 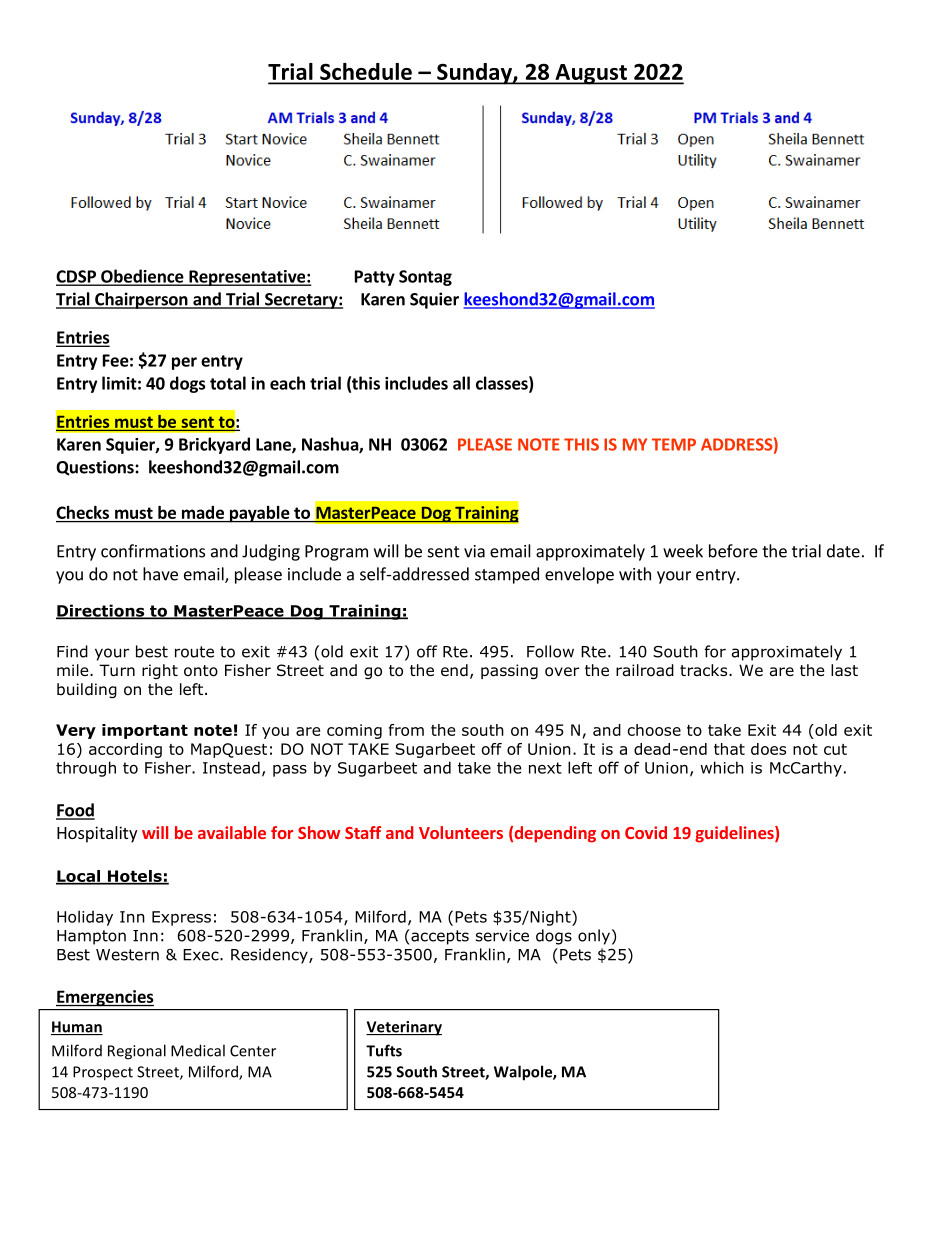 I want to click on which, so click(x=722, y=767).
